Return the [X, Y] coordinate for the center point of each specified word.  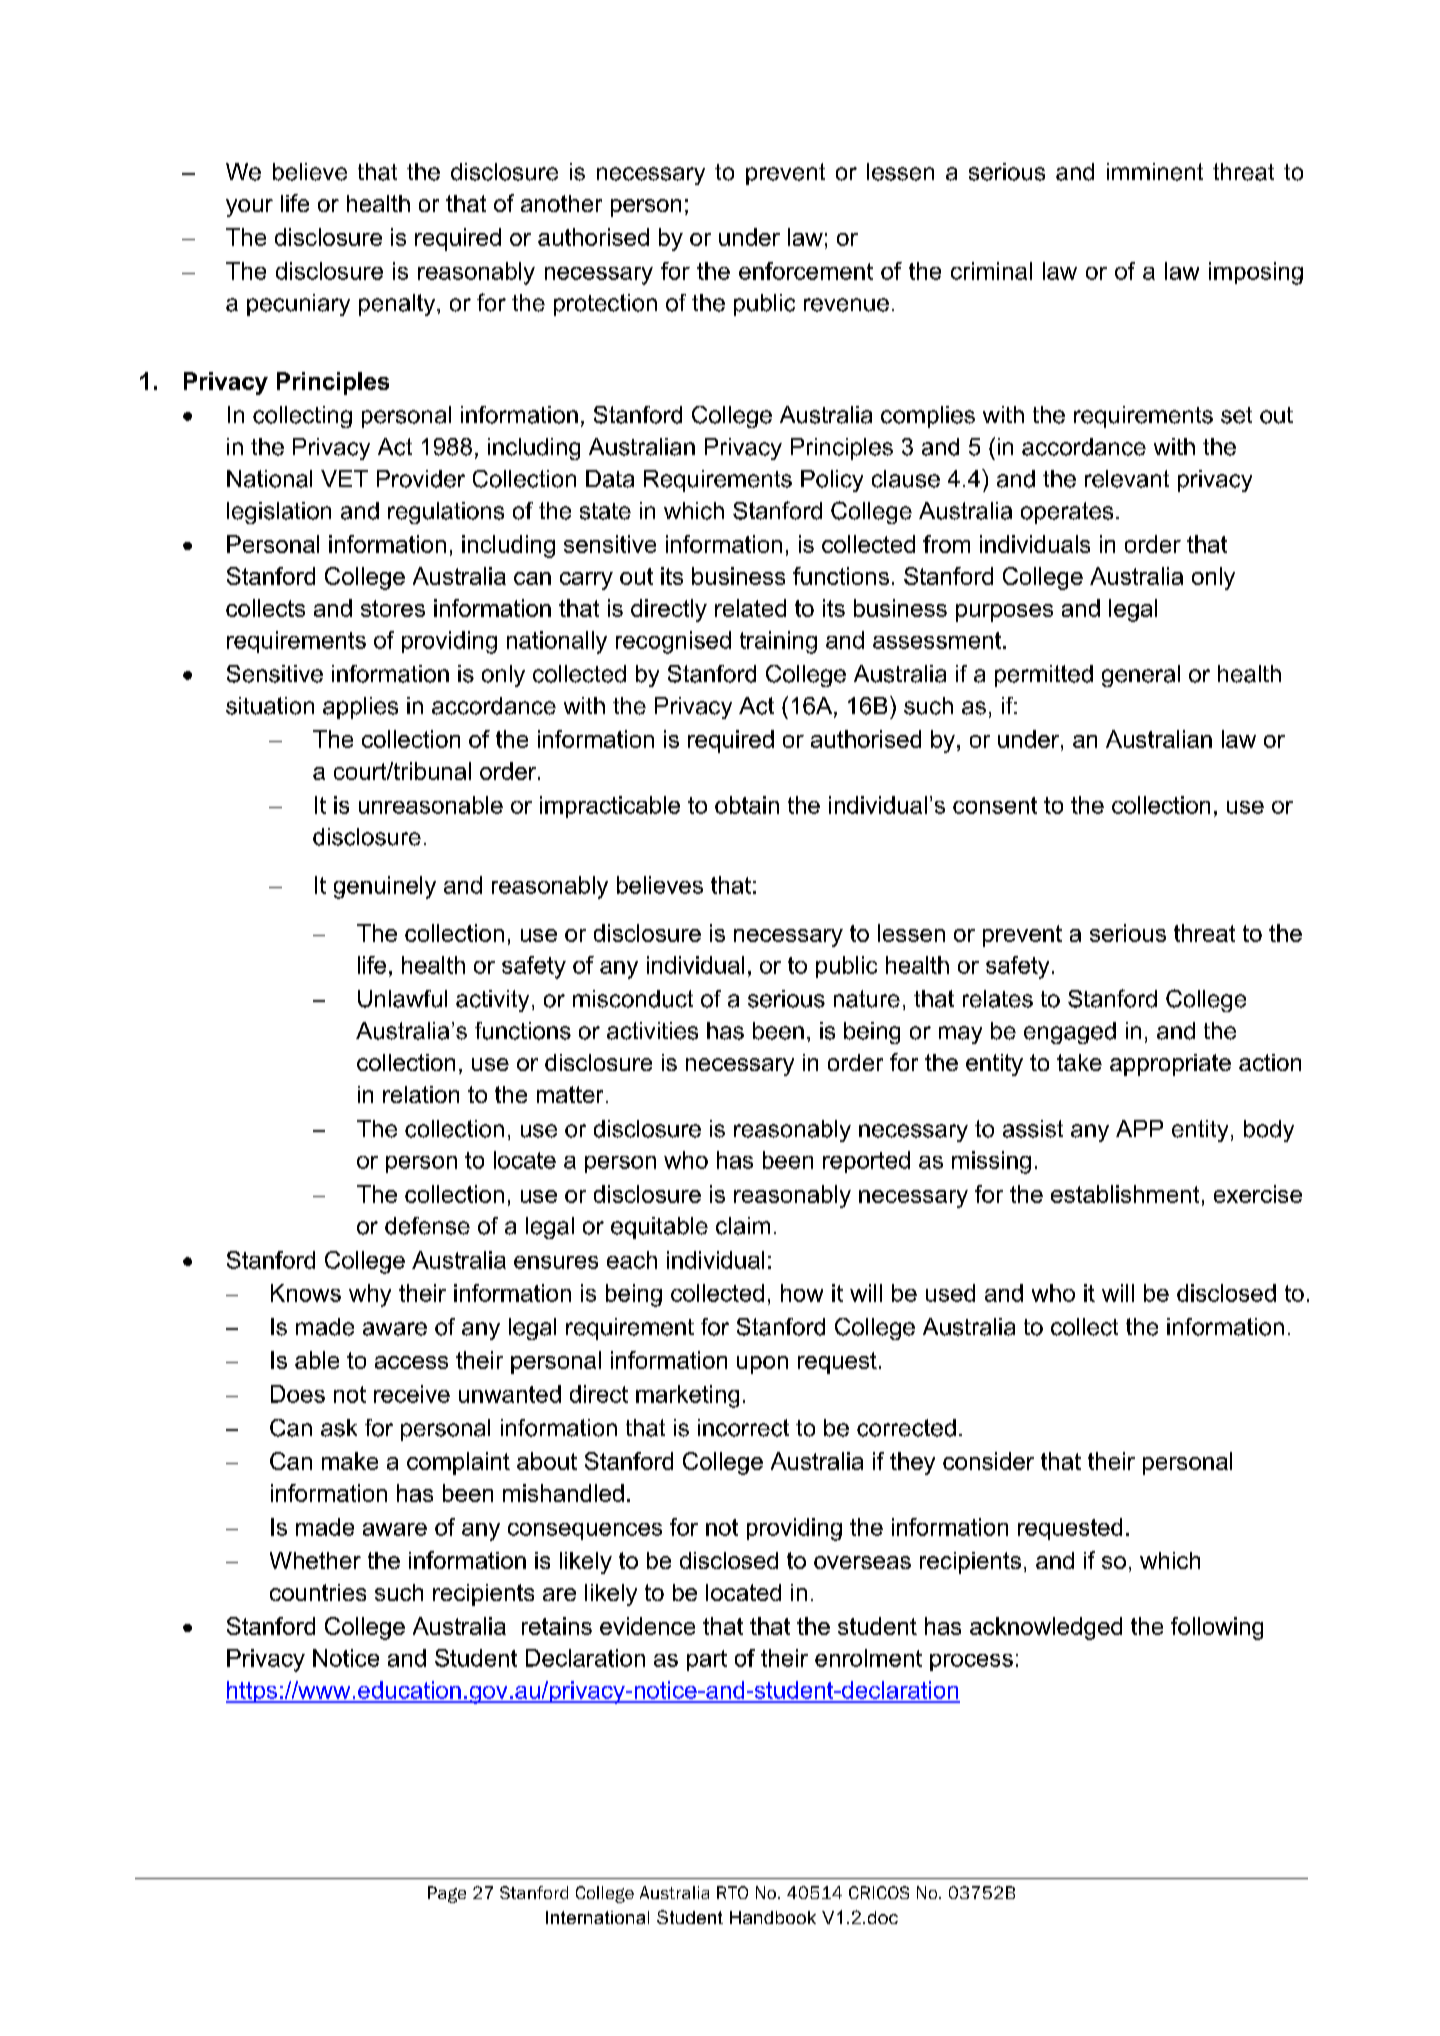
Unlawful [402, 999]
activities [652, 1031]
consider [988, 1461]
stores [393, 608]
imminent [1155, 172]
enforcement [806, 271]
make [350, 1461]
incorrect [743, 1428]
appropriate [1170, 1065]
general [1141, 676]
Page [447, 1894]
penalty [398, 305]
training [778, 642]
